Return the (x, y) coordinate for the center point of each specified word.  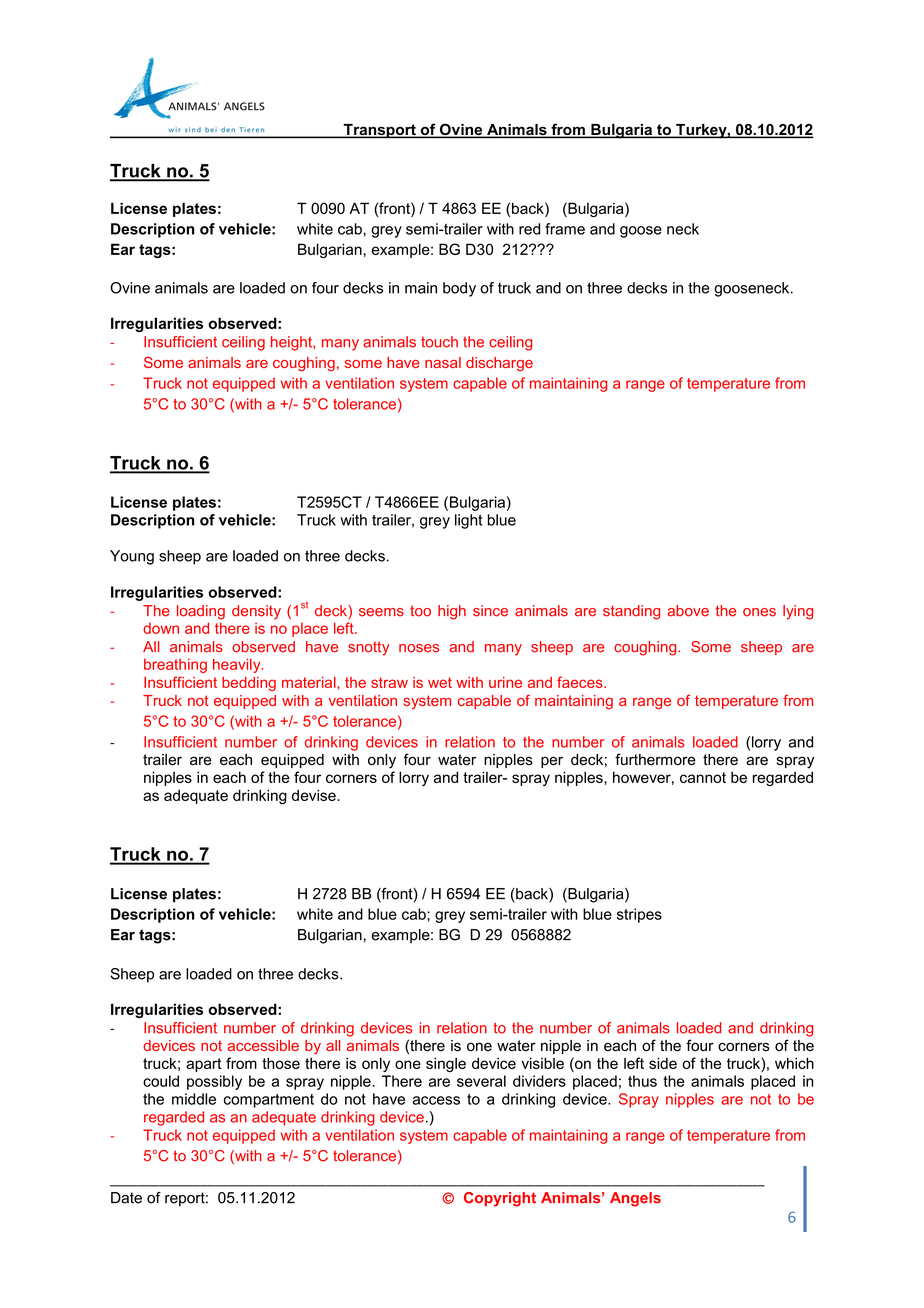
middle (194, 1099)
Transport (379, 131)
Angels (635, 1199)
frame (565, 229)
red (529, 229)
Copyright (500, 1199)
